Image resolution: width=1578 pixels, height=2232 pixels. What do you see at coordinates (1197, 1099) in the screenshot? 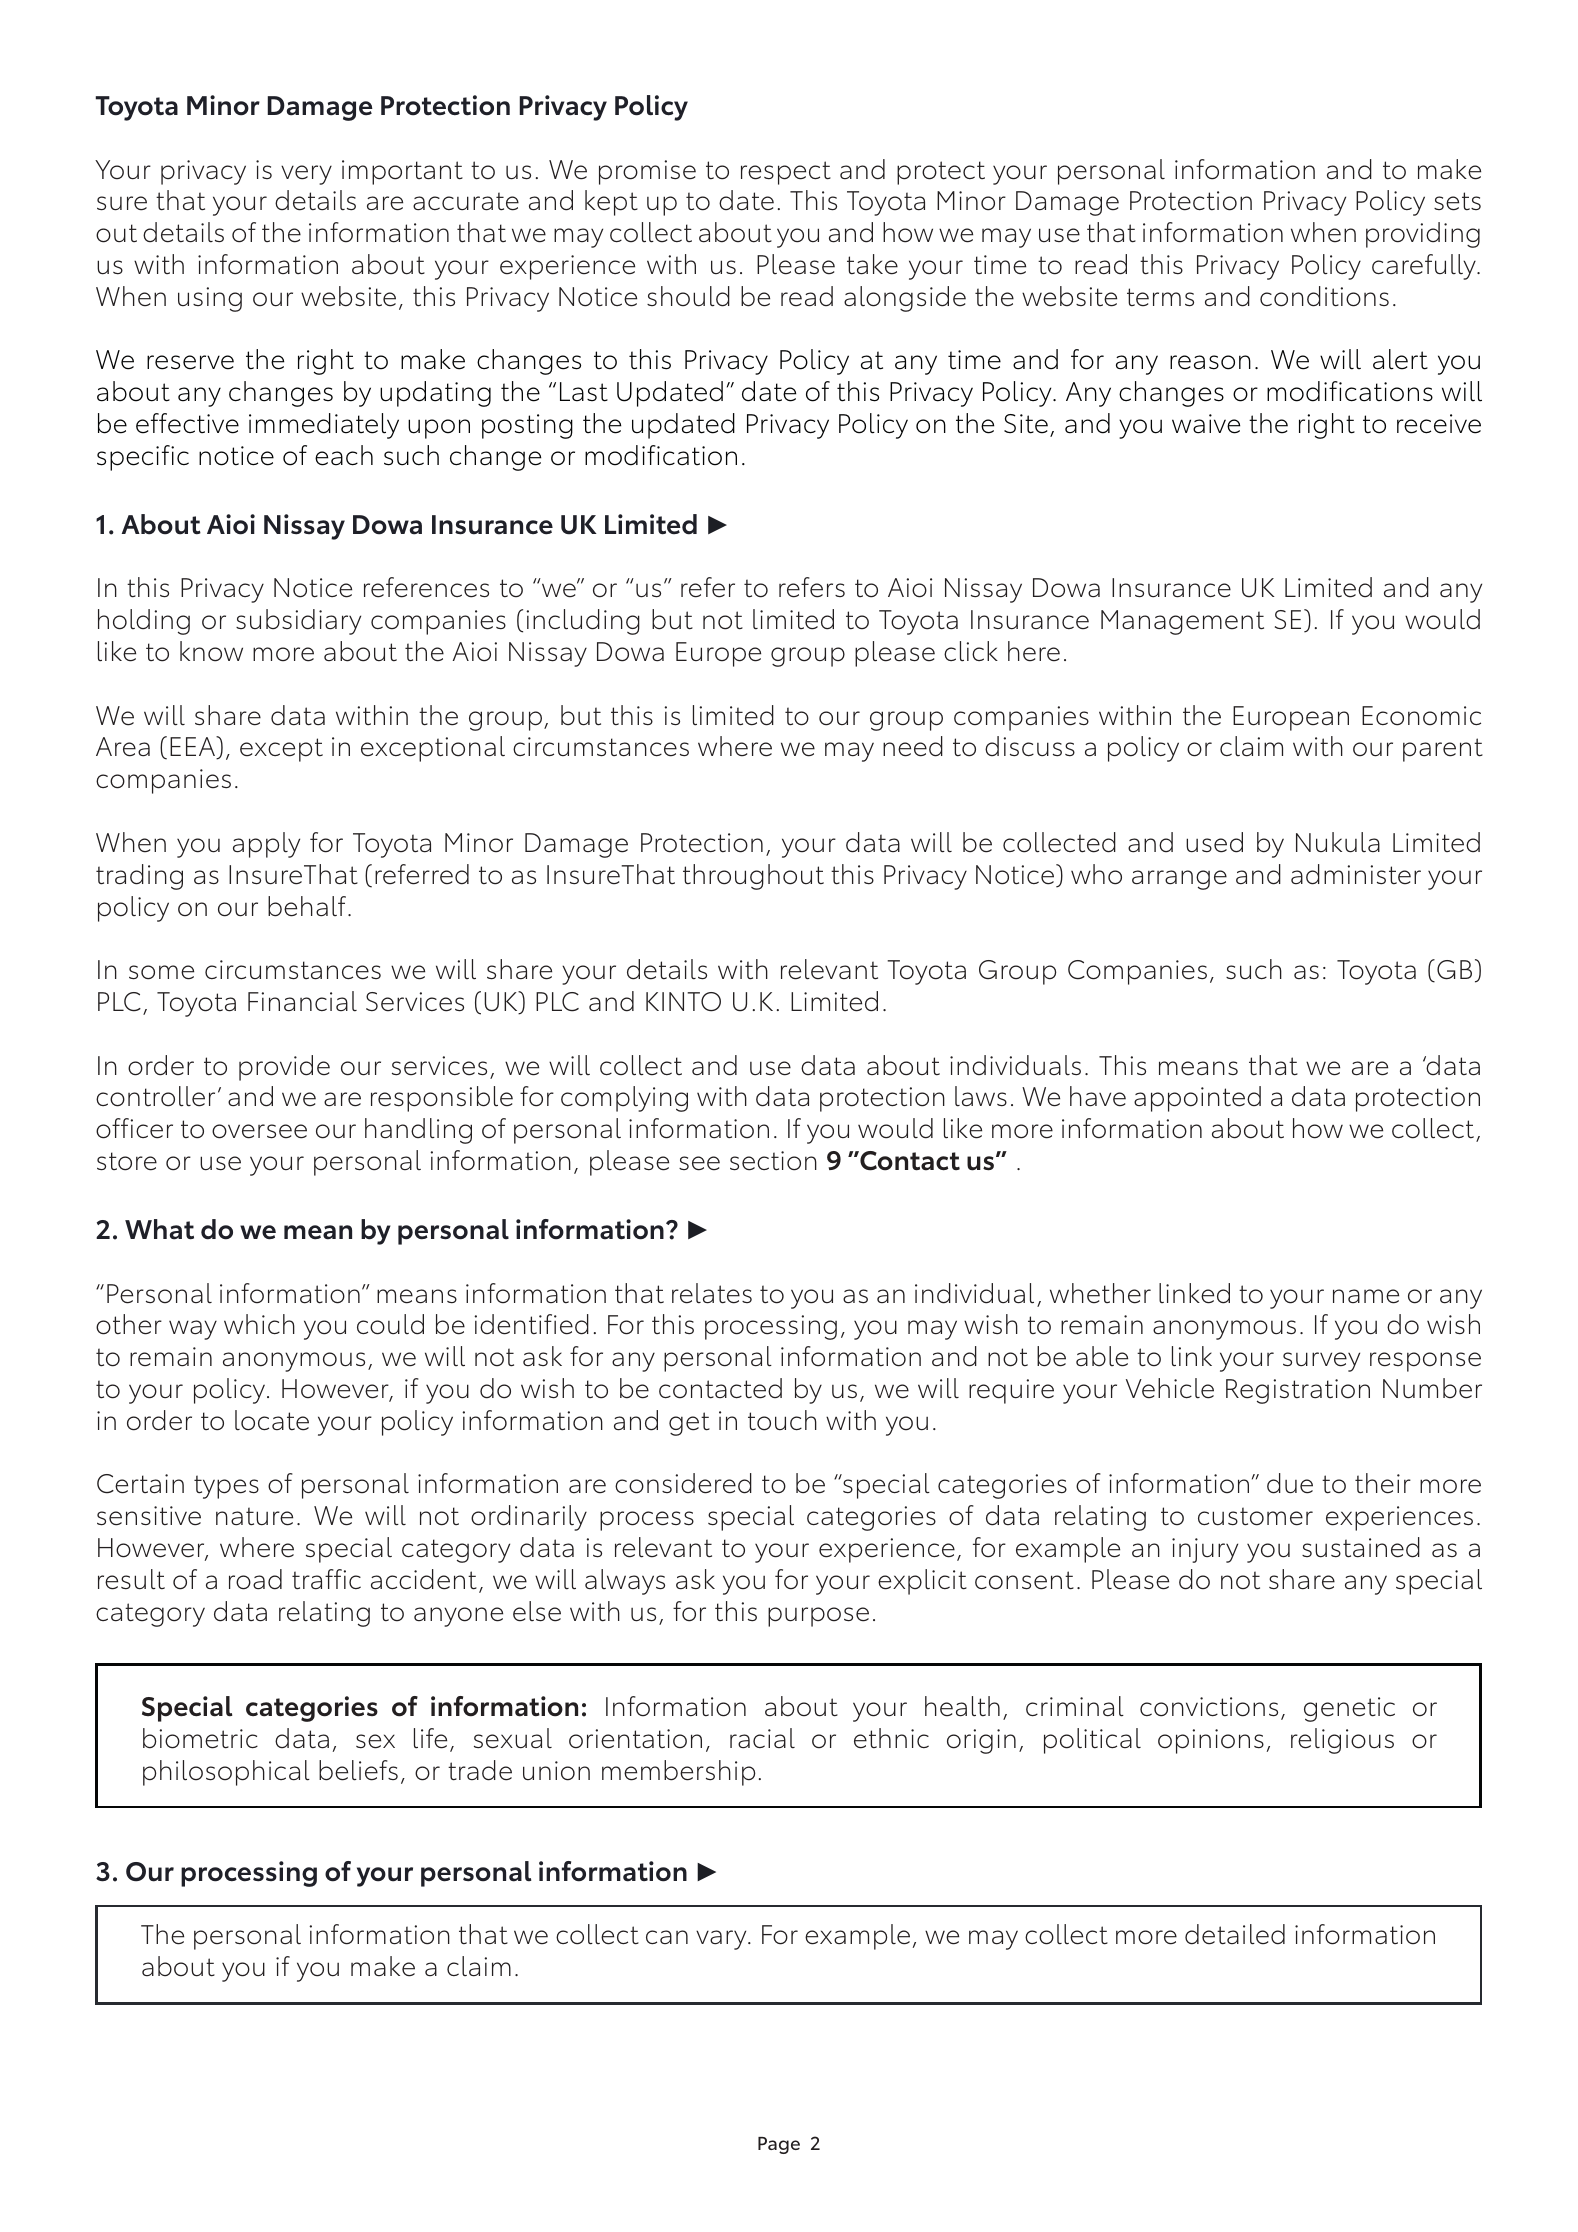
I see `appointed` at bounding box center [1197, 1099].
